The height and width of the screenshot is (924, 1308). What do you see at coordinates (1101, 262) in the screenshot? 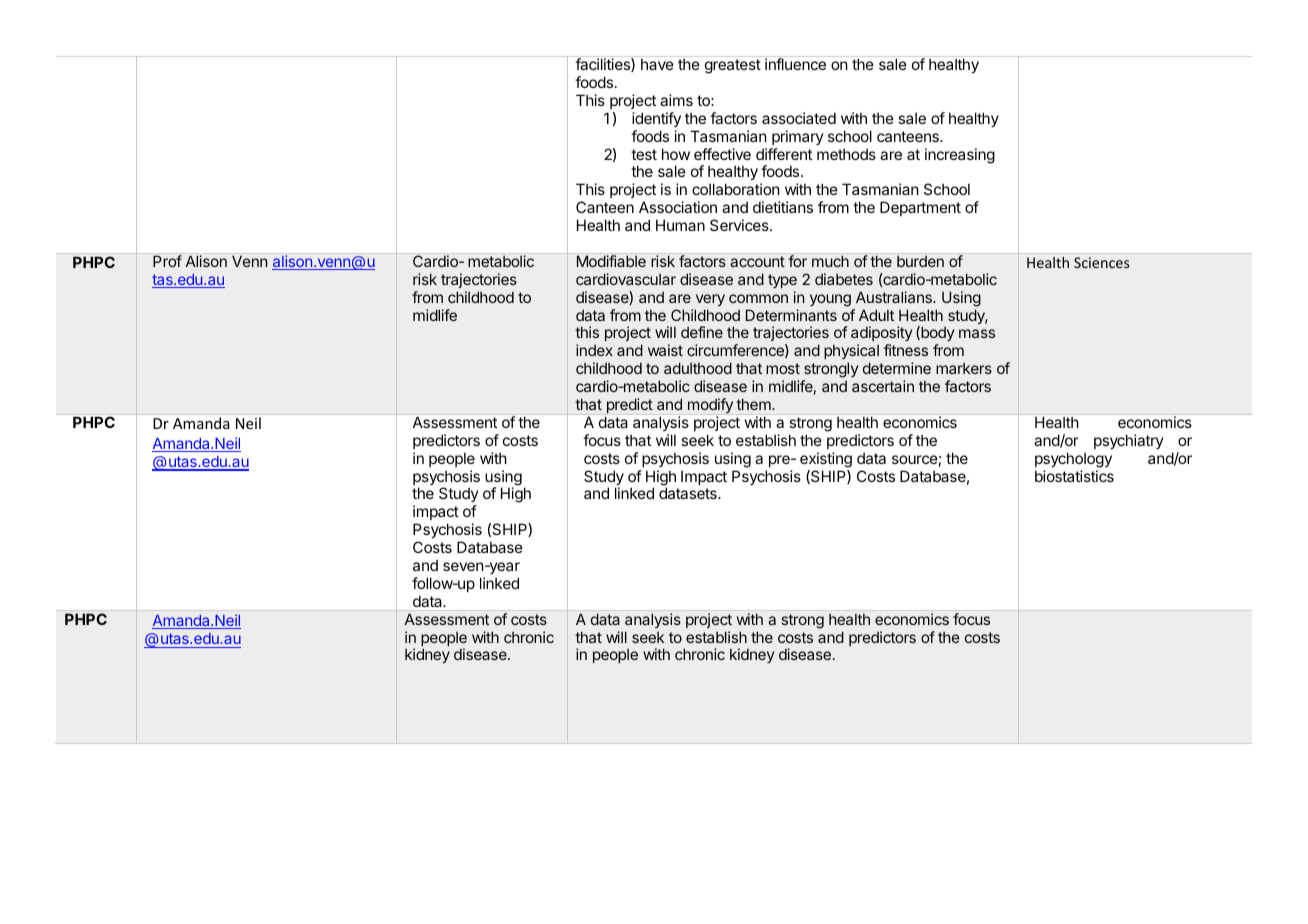
I see `Sciences` at bounding box center [1101, 262].
